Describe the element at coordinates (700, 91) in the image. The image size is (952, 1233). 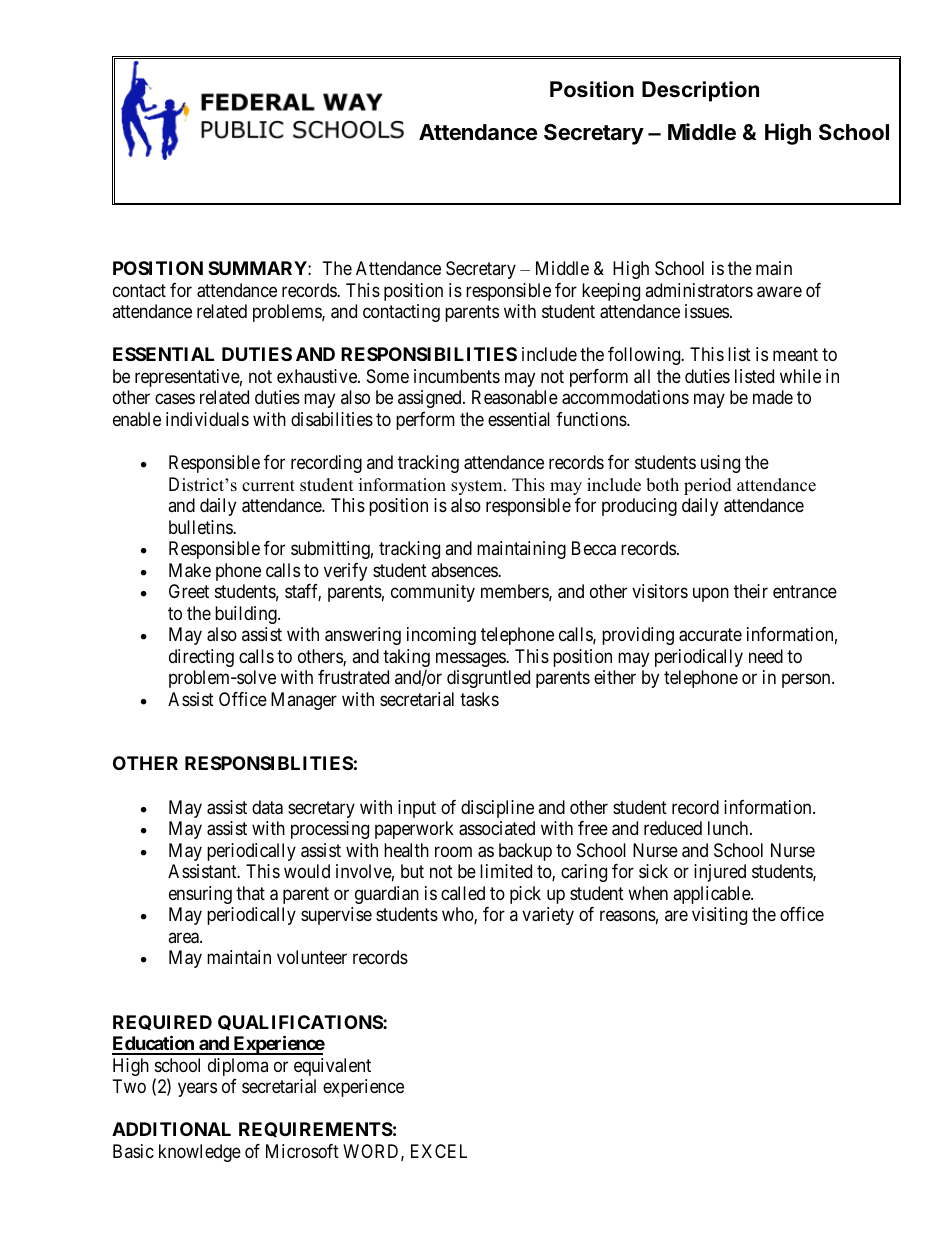
I see `Description` at that location.
